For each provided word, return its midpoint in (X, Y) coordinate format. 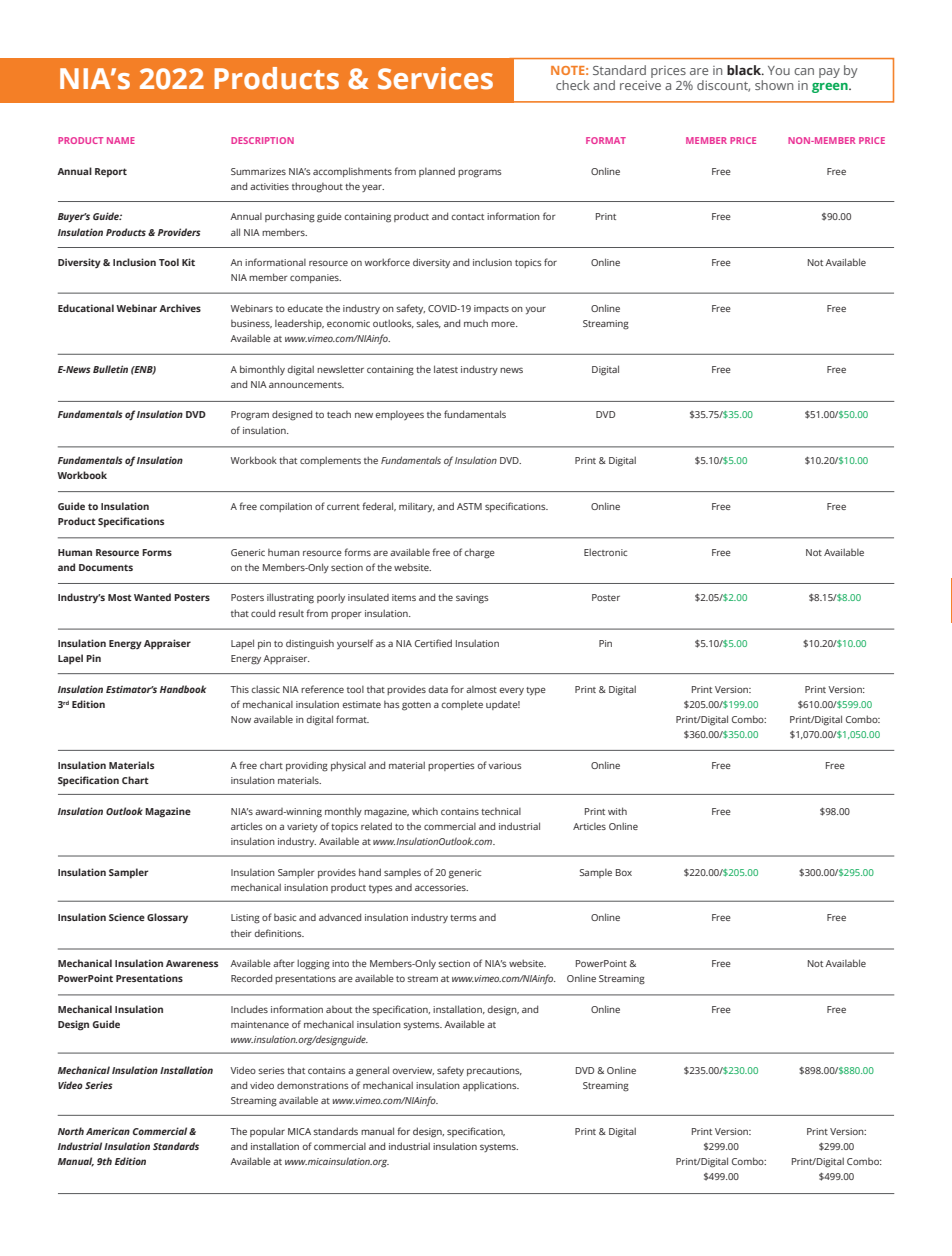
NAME (121, 140)
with (617, 811)
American (108, 1131)
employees (399, 415)
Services (435, 78)
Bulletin (110, 369)
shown (774, 85)
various (504, 765)
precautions (494, 1071)
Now (241, 719)
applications (491, 1086)
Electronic (605, 552)
